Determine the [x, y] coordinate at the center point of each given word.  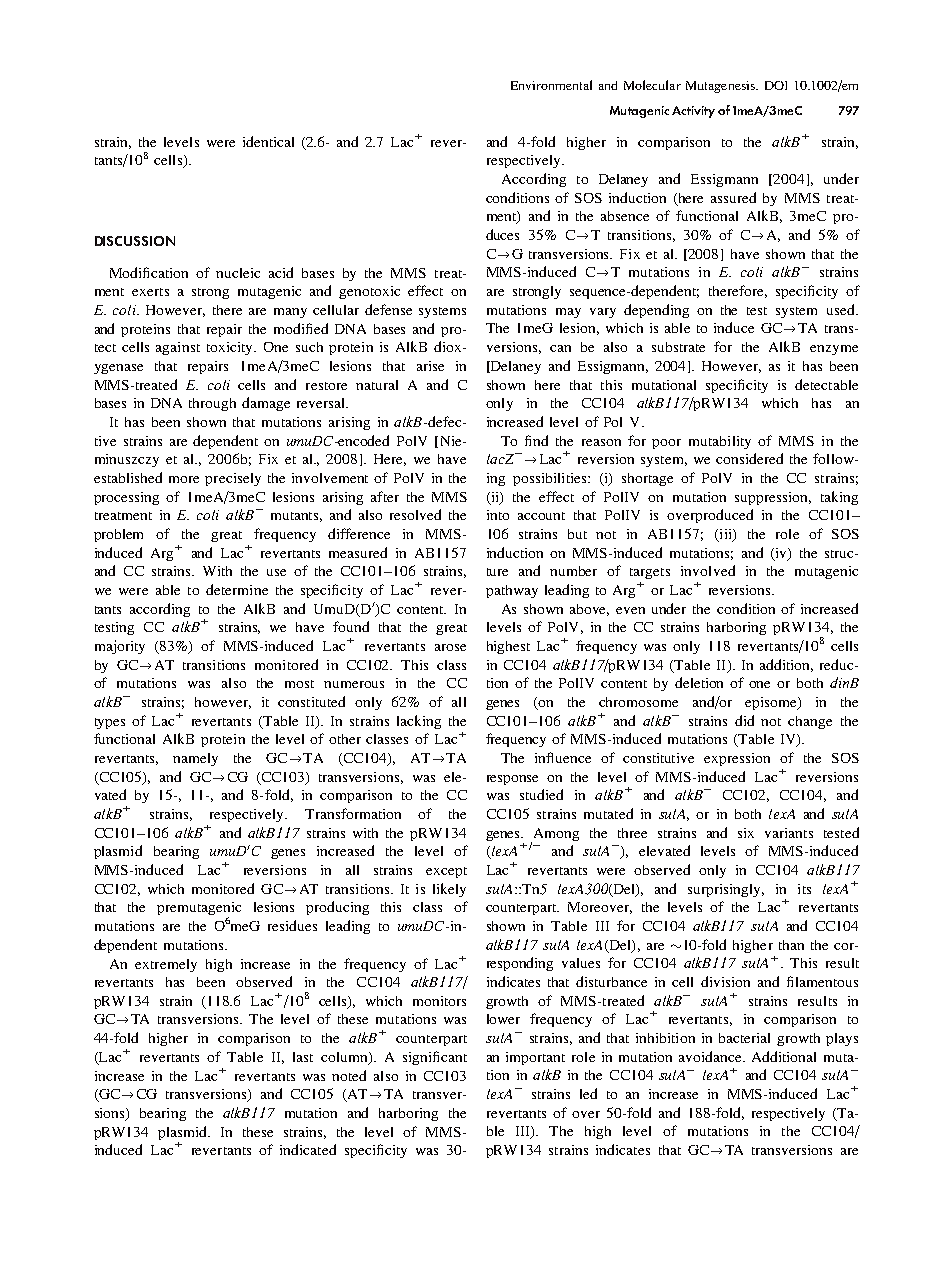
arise [430, 366]
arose [450, 647]
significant [435, 1058]
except [446, 872]
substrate [678, 347]
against [178, 348]
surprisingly [726, 890]
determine [237, 589]
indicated [308, 1149]
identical [268, 141]
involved [708, 570]
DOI [776, 85]
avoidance [711, 1056]
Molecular [652, 85]
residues [292, 925]
